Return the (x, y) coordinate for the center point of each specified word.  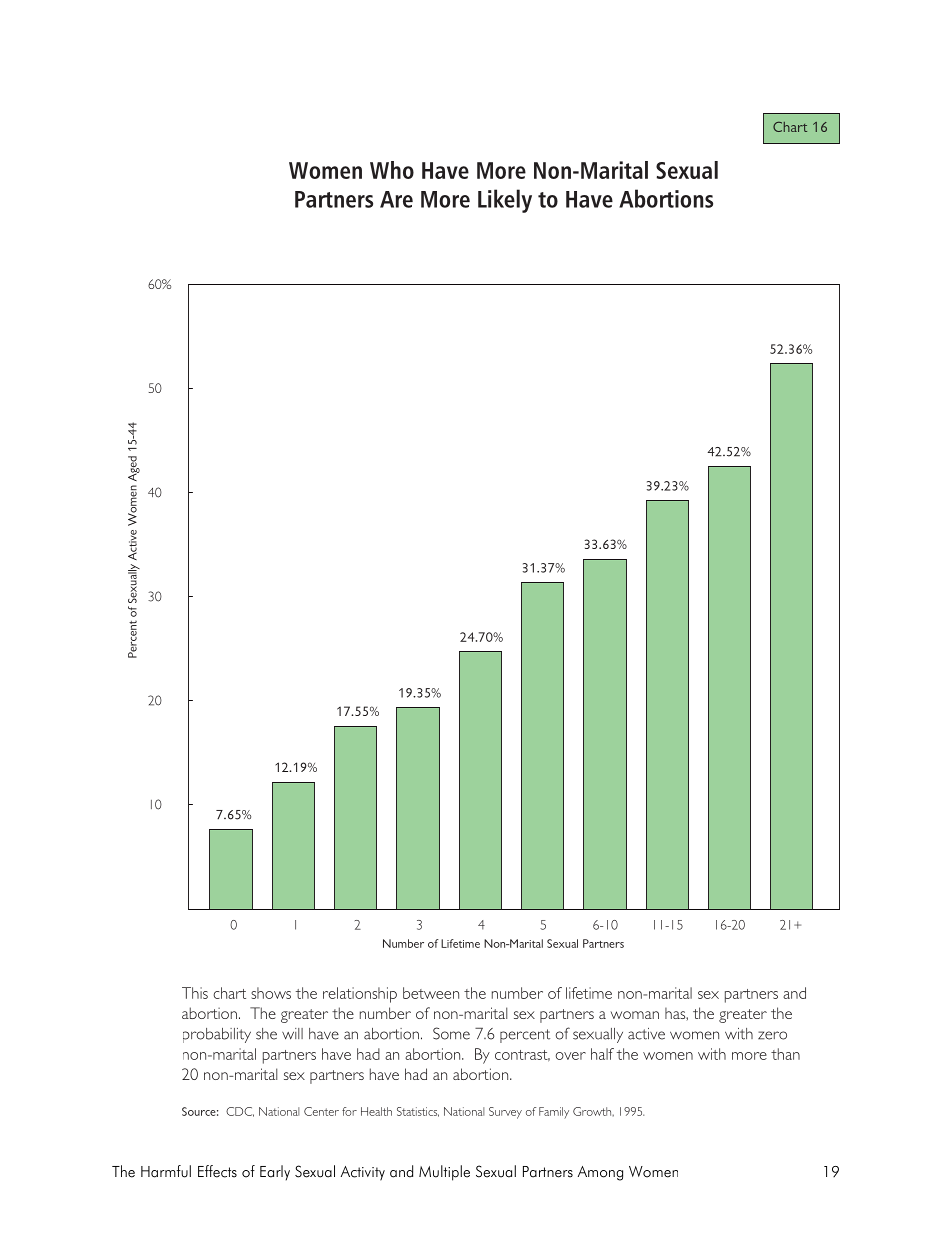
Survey (505, 1113)
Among (600, 1173)
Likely (505, 201)
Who (392, 170)
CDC (240, 1112)
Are (396, 199)
